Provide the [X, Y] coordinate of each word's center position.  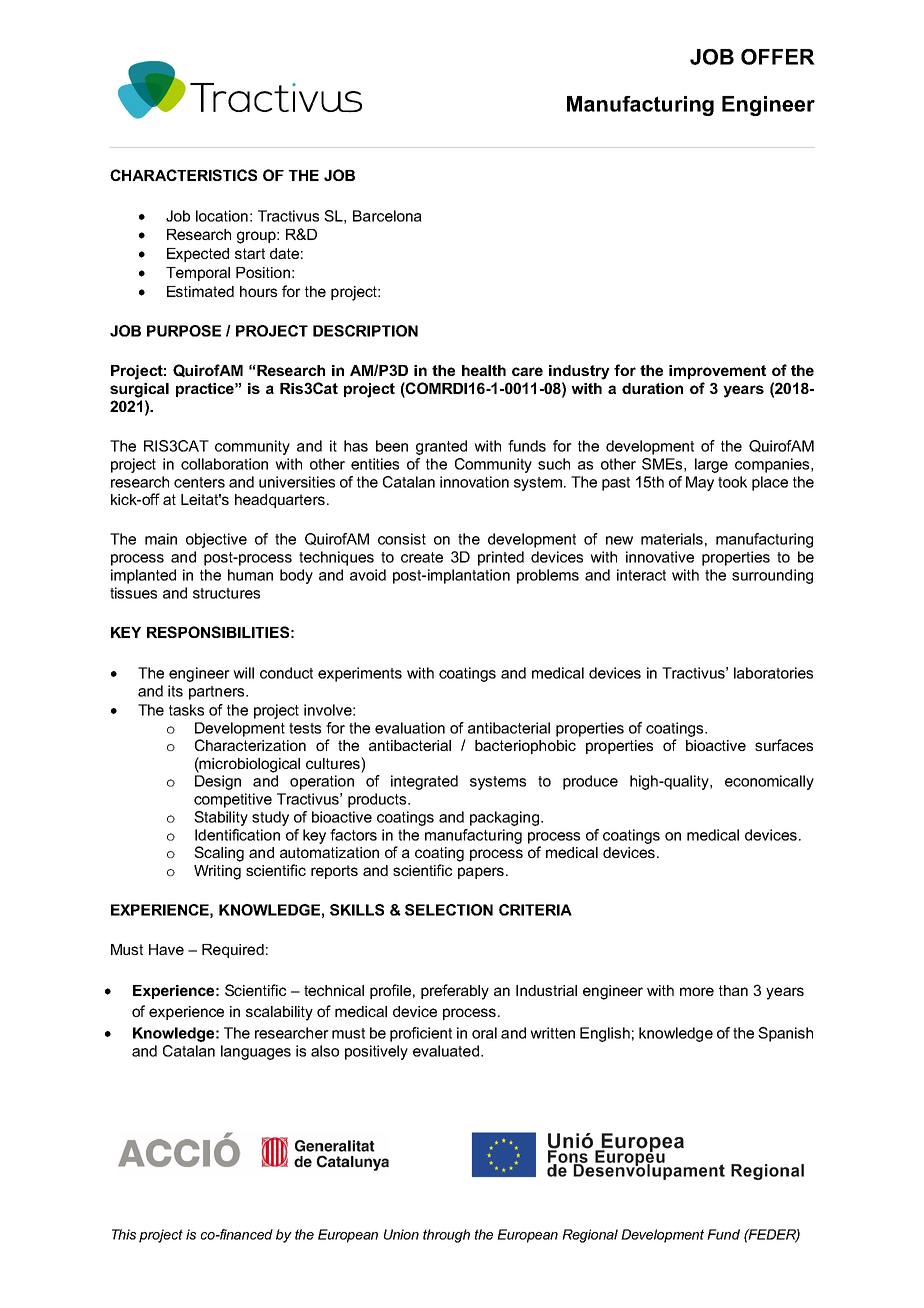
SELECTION [449, 910]
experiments [360, 674]
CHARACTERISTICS [183, 175]
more [697, 991]
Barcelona [387, 216]
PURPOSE [184, 331]
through [446, 1236]
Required [233, 951]
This [124, 1234]
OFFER [778, 57]
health [484, 370]
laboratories [773, 673]
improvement [717, 372]
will [243, 673]
